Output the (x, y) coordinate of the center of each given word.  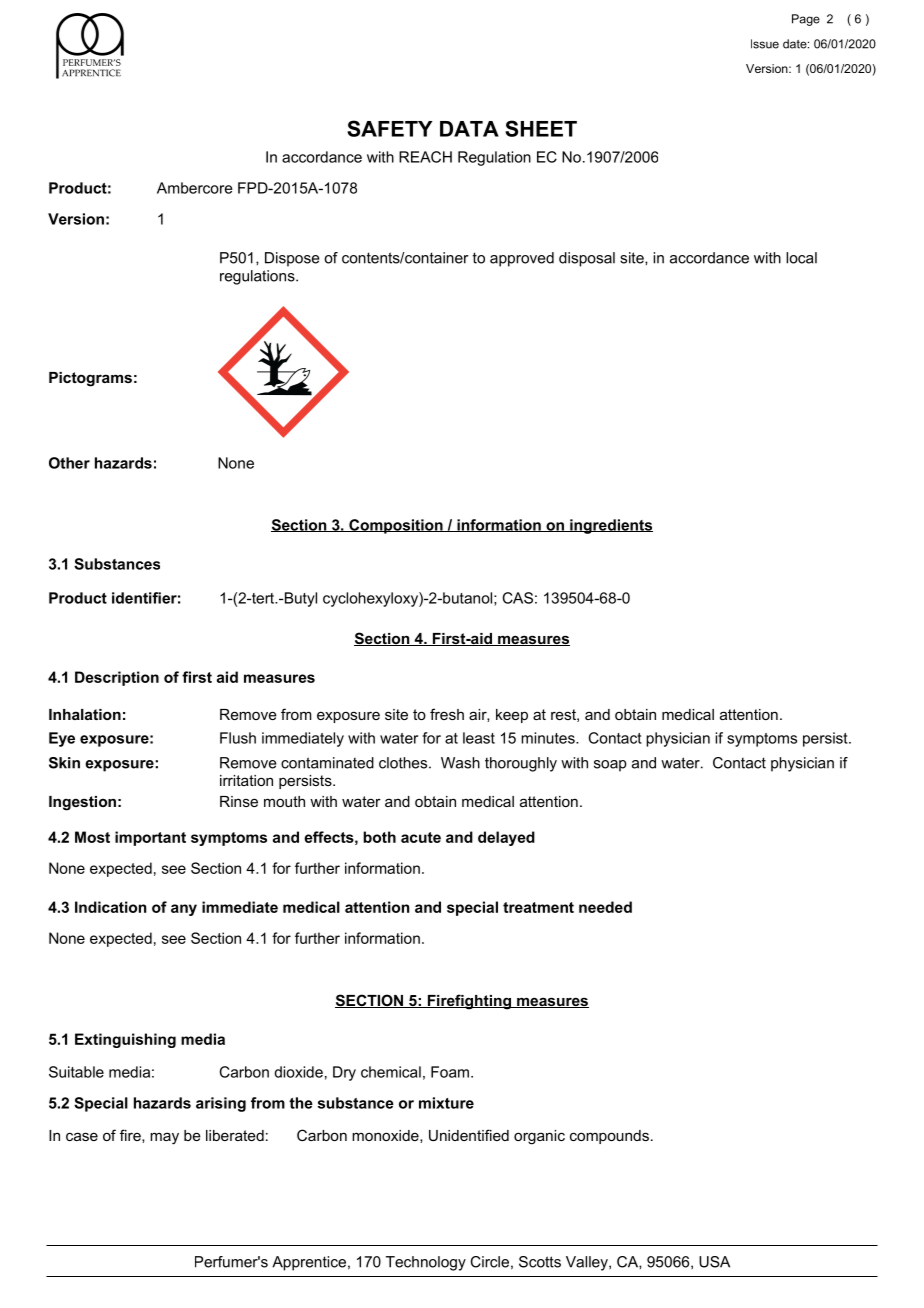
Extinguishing (125, 1040)
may (164, 1138)
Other (69, 463)
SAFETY (389, 128)
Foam (450, 1072)
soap (610, 766)
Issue (765, 44)
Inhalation (85, 714)
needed (605, 907)
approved (522, 259)
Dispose (292, 259)
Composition (396, 526)
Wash (460, 763)
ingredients (610, 526)
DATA (469, 129)
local (801, 258)
